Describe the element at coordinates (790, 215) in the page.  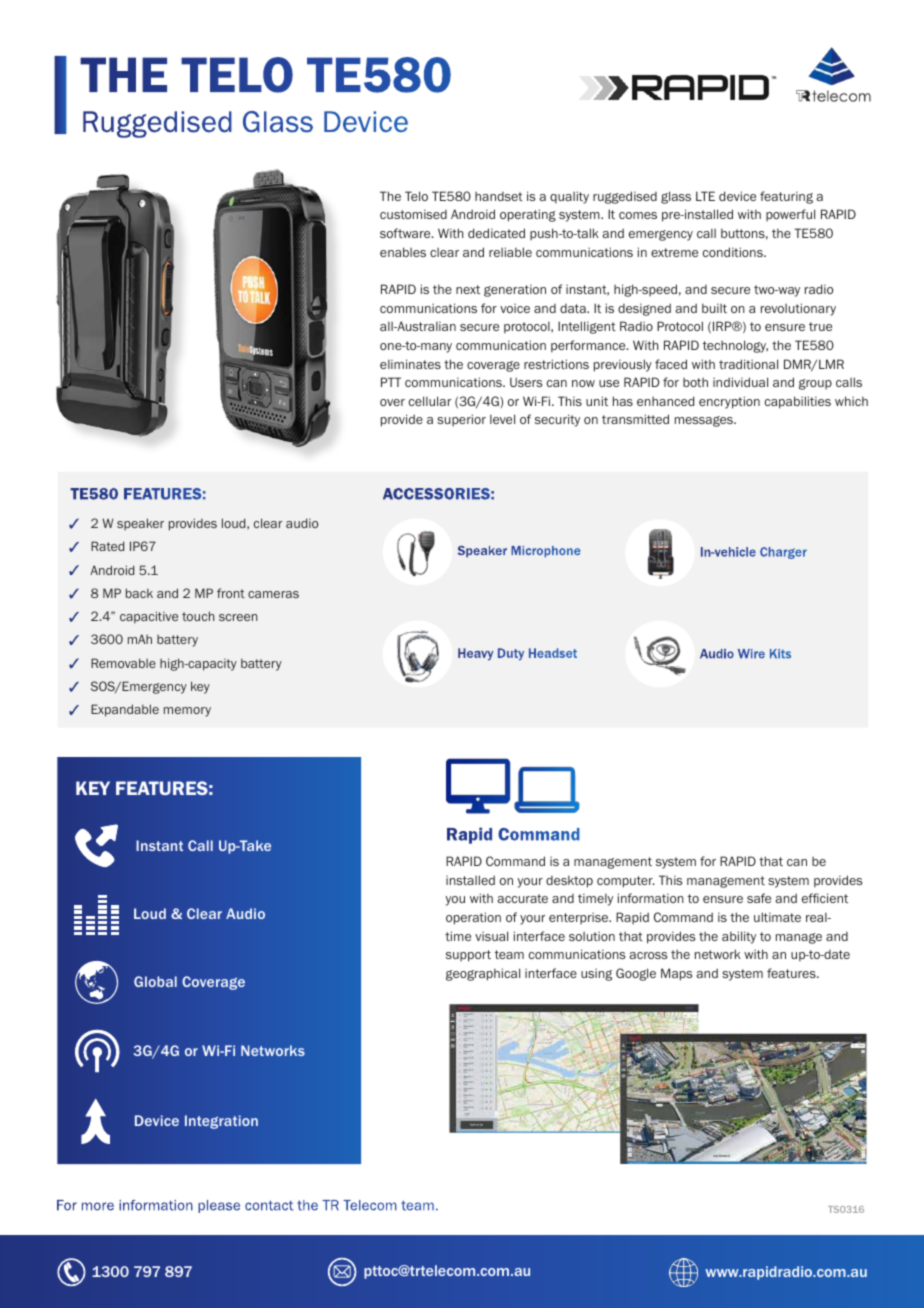
I see `powerful` at that location.
